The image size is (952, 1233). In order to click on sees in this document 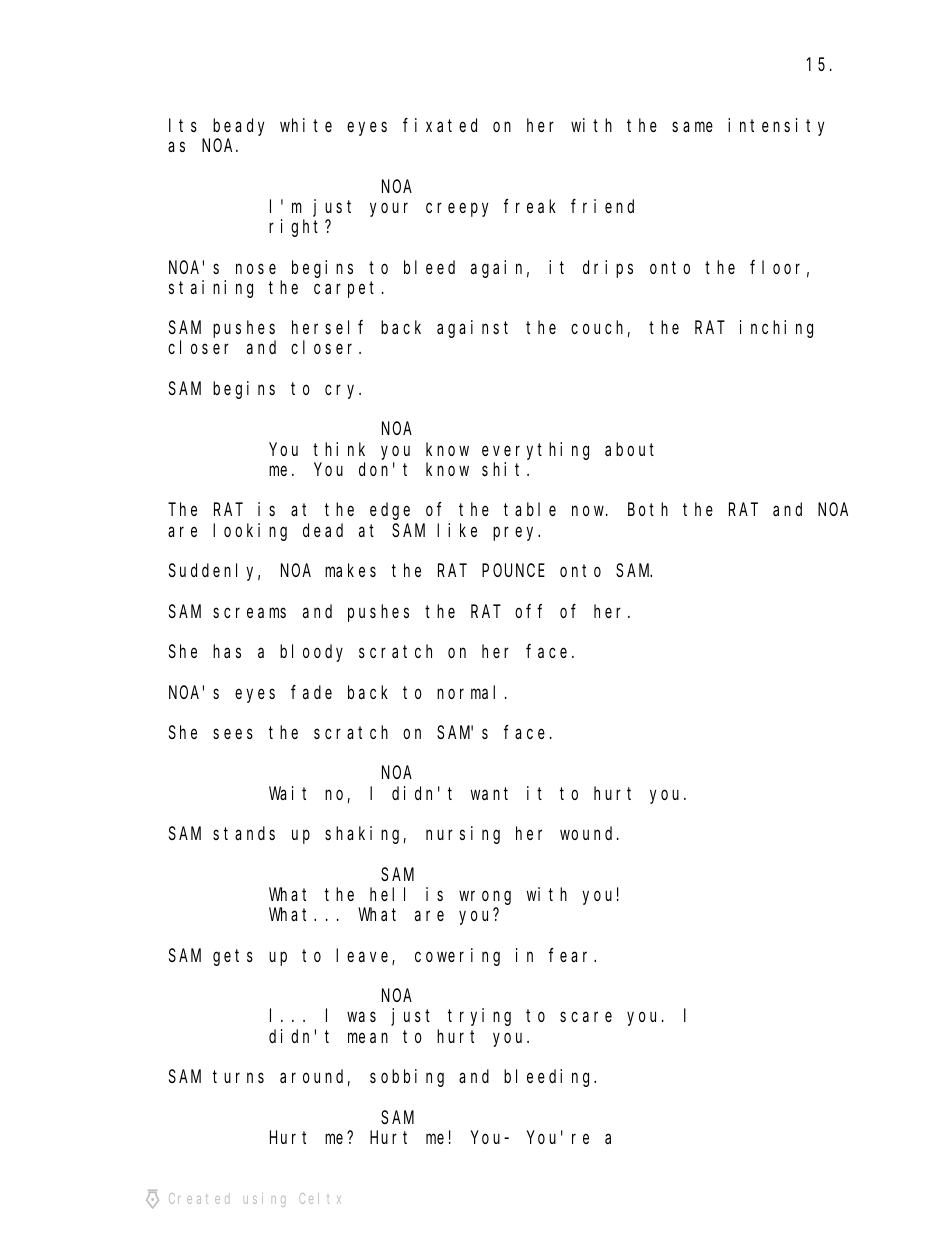, I will do `click(233, 734)`.
